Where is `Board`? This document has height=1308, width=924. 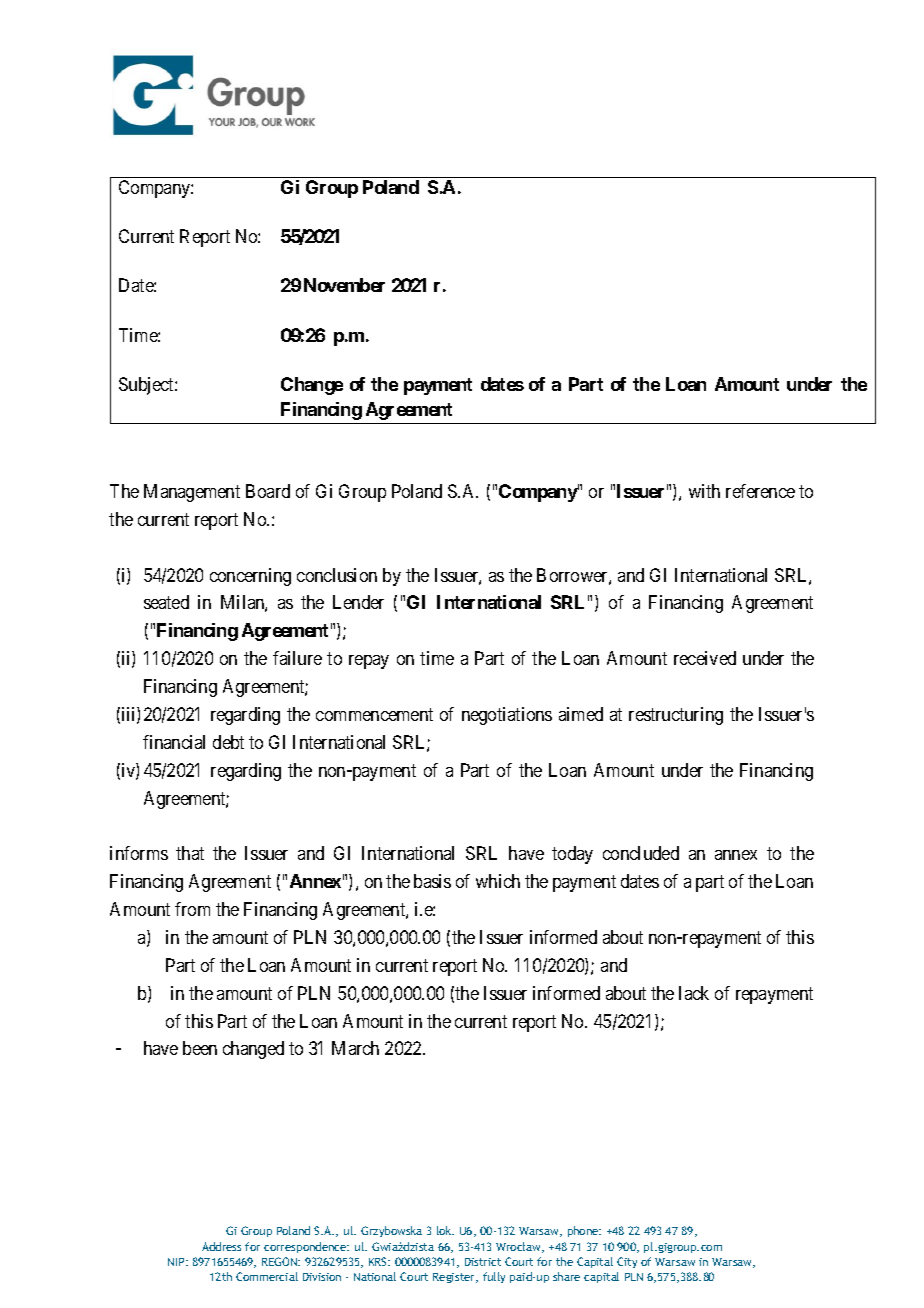
Board is located at coordinates (268, 491).
